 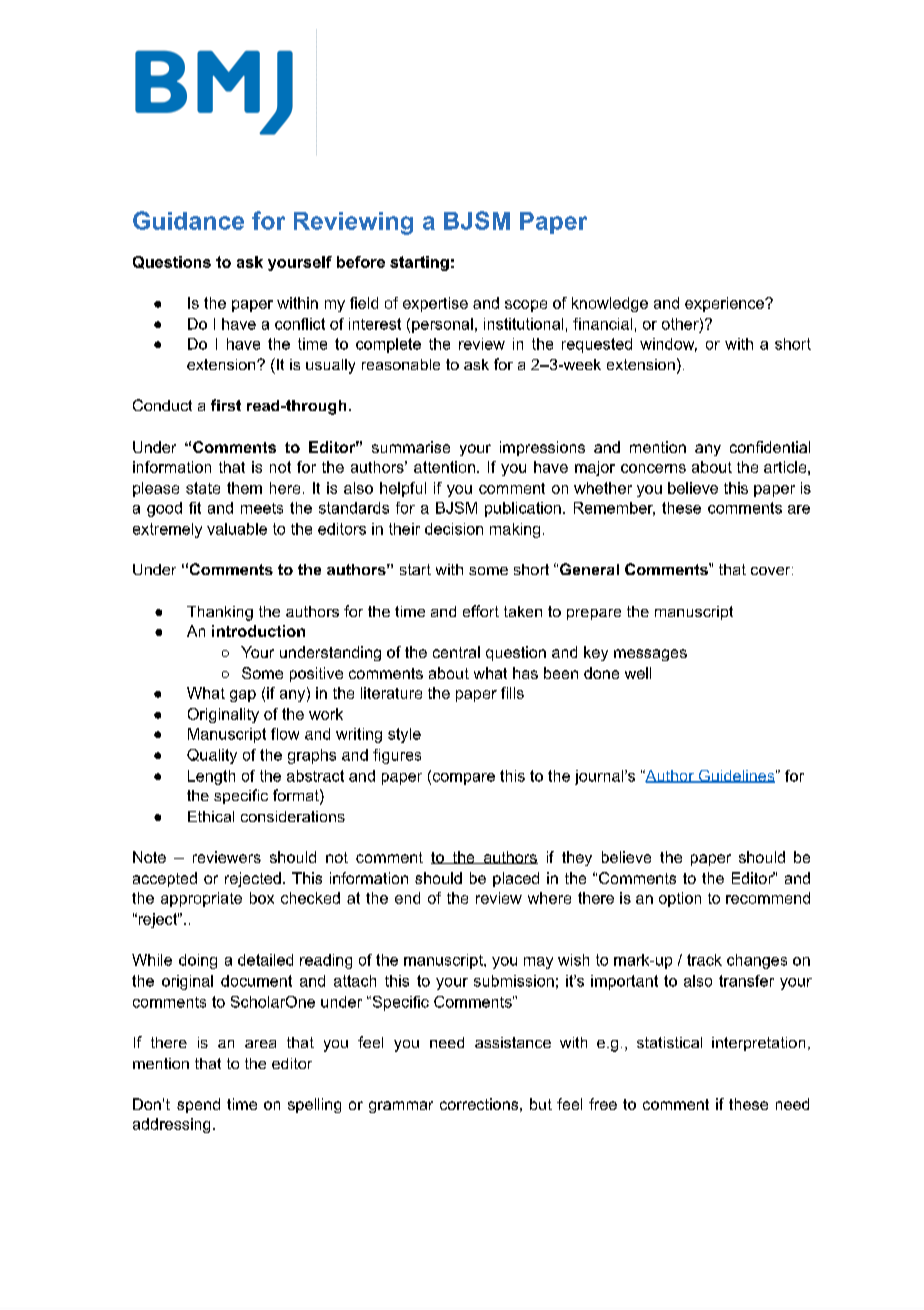 What do you see at coordinates (211, 816) in the image?
I see `Ethical` at bounding box center [211, 816].
